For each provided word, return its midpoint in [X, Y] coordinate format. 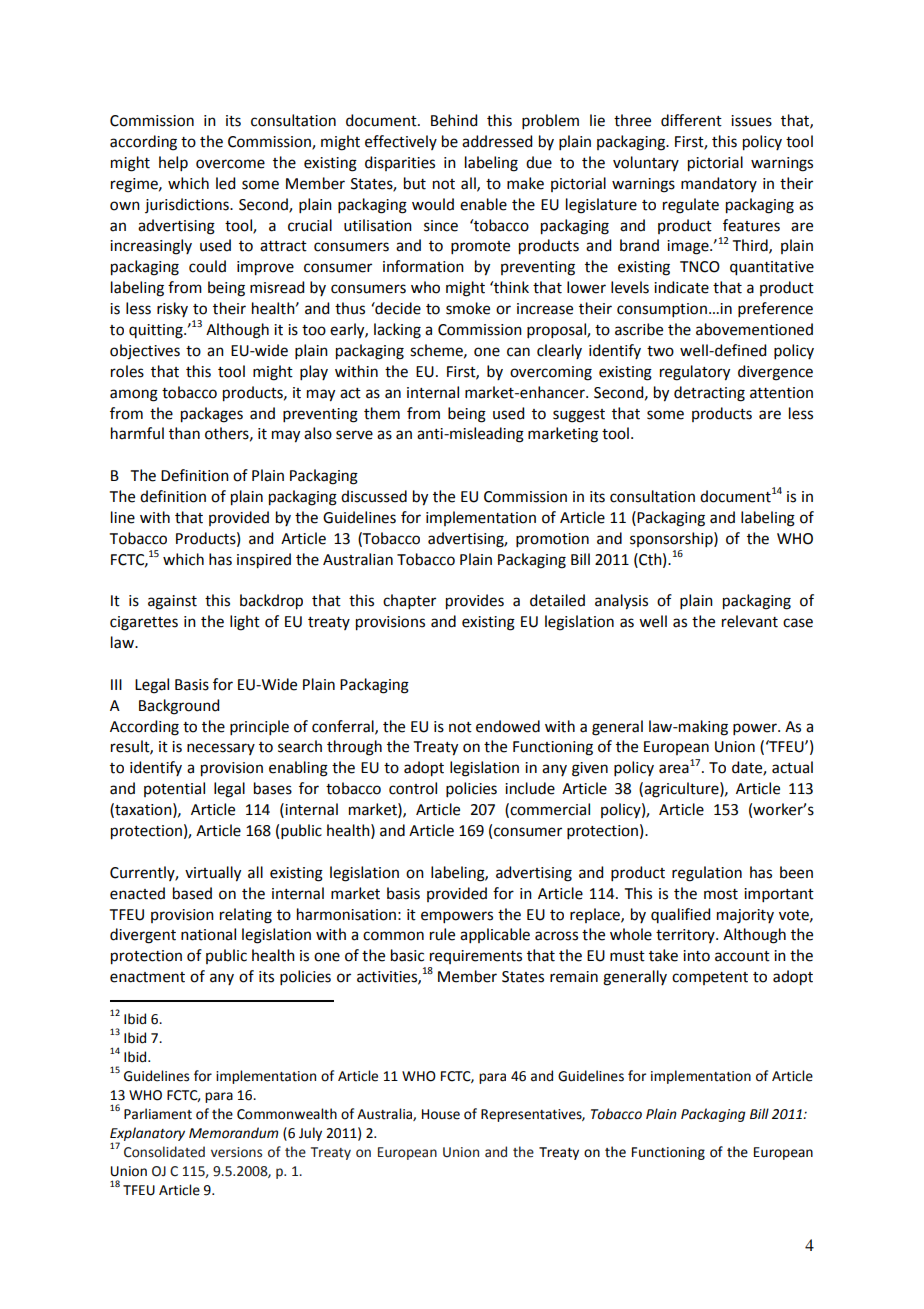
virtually [213, 874]
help [173, 163]
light [245, 623]
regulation [707, 874]
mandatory [719, 184]
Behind [454, 120]
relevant [750, 621]
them [382, 413]
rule [442, 934]
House [441, 1114]
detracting [709, 394]
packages [212, 415]
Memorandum [233, 1133]
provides [475, 602]
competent [710, 978]
